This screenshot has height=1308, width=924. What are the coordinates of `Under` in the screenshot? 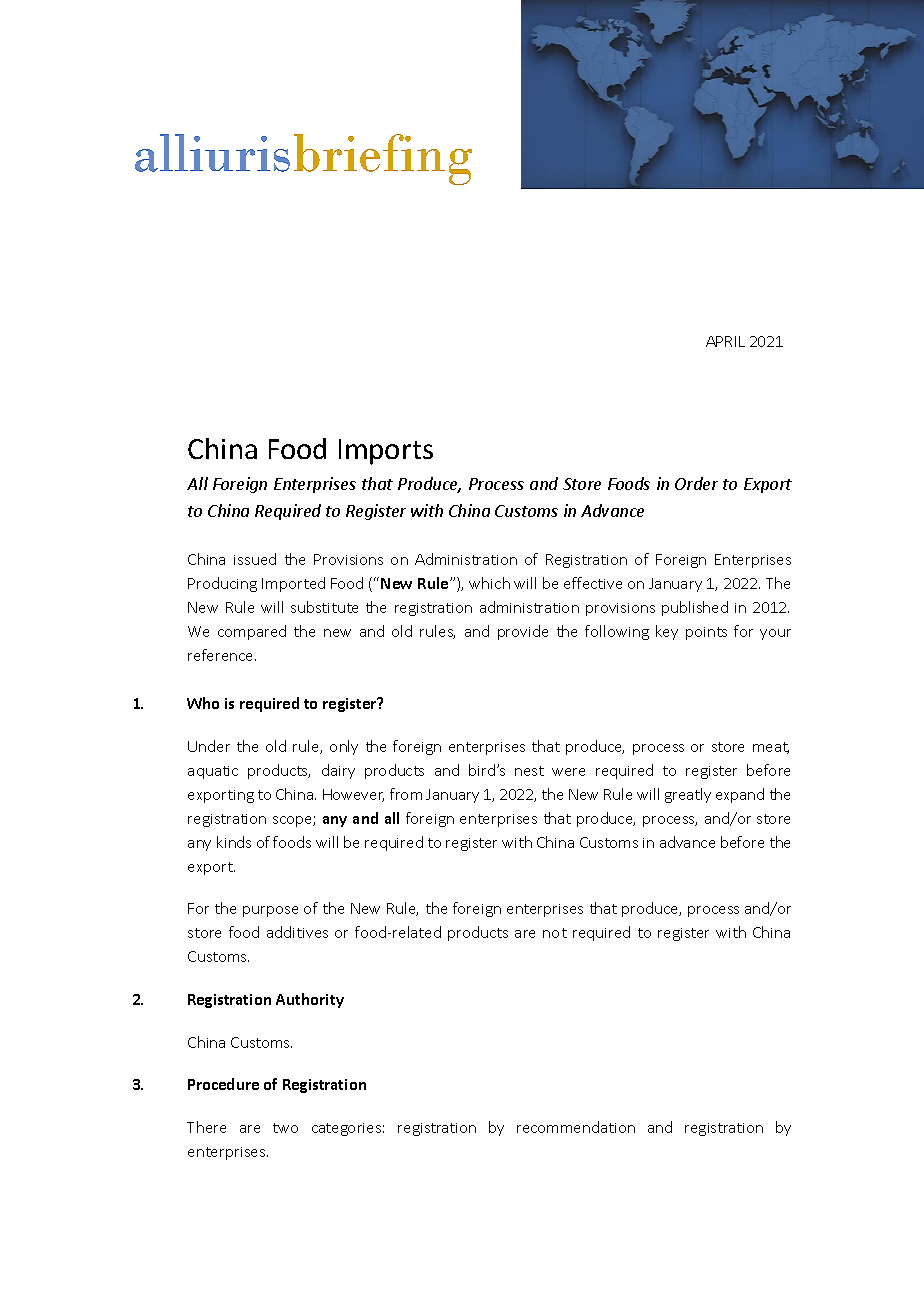 It's located at (209, 746).
